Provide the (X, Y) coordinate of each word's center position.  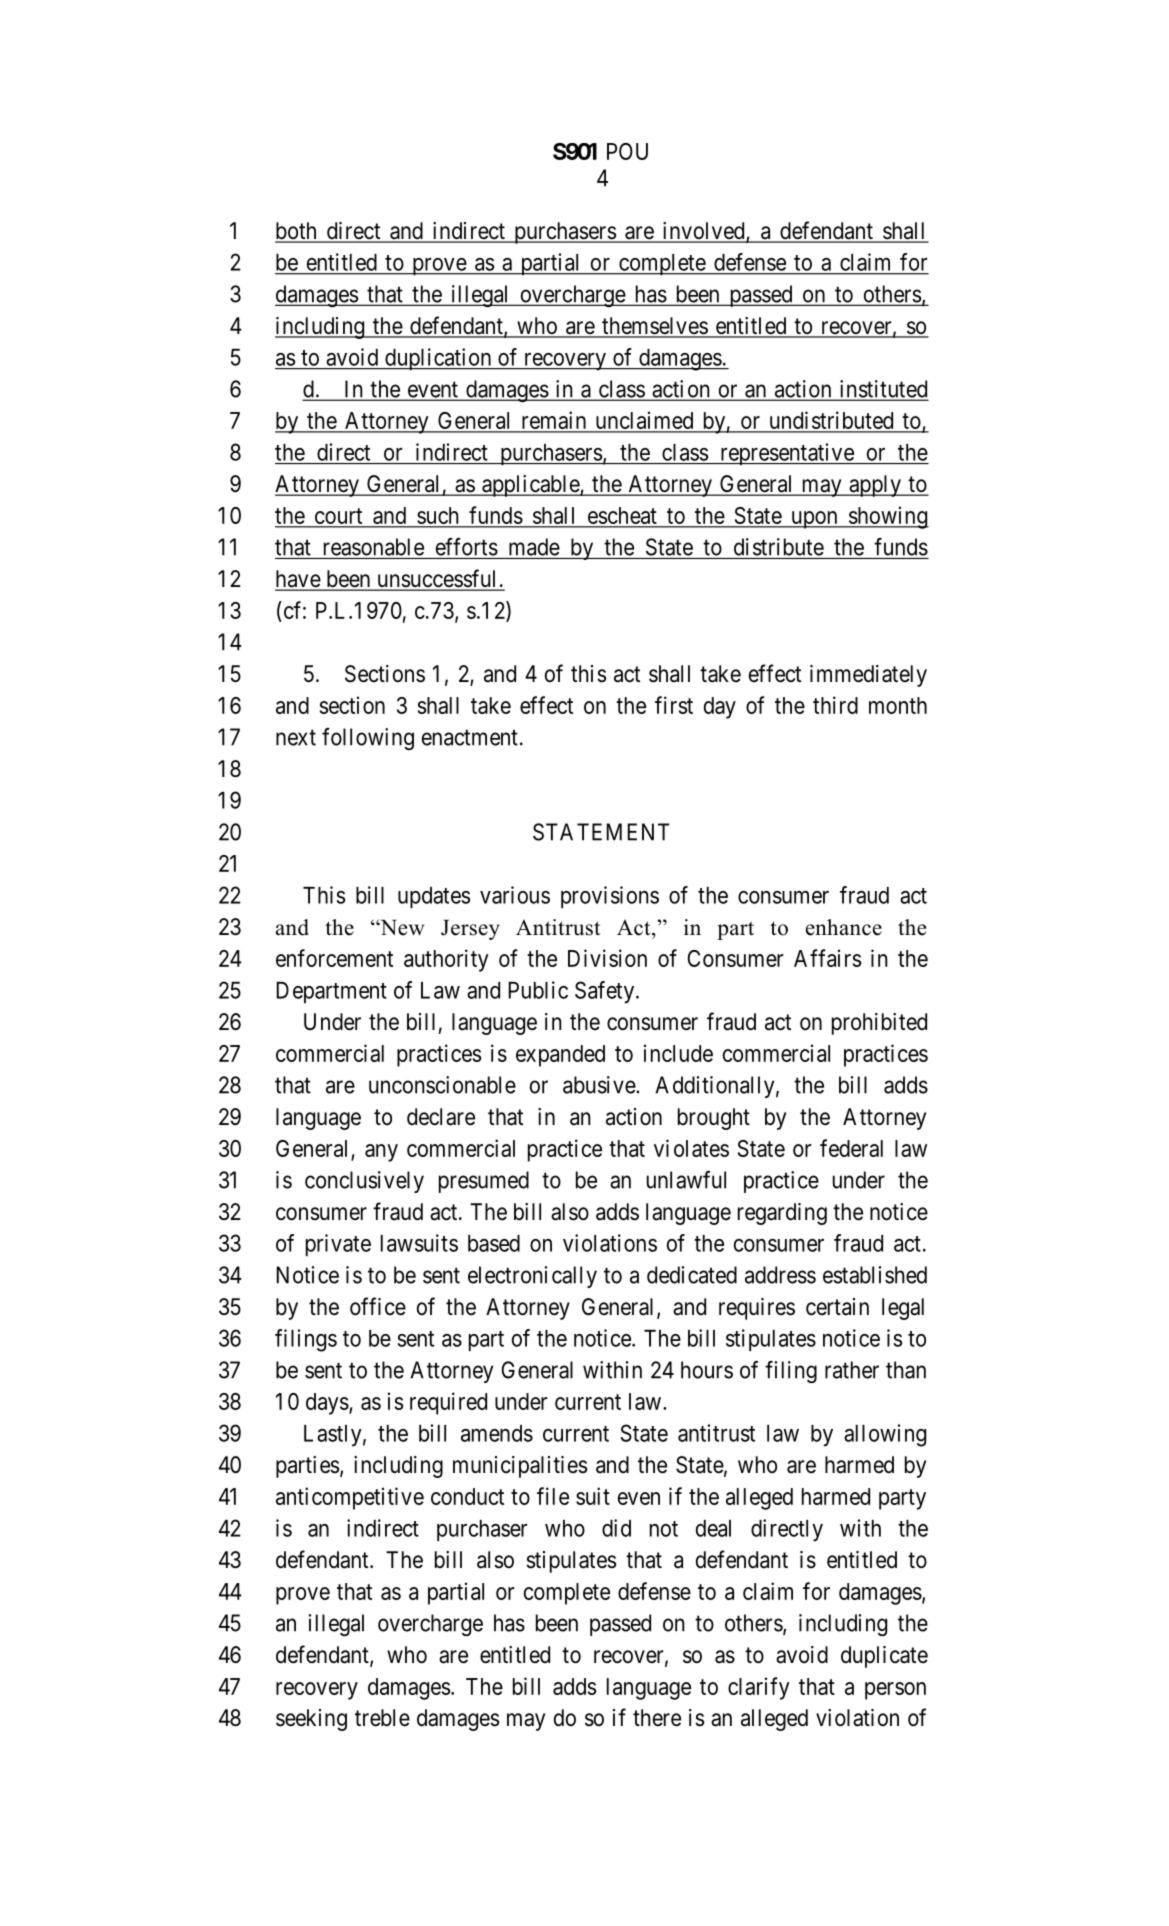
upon (814, 520)
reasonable (374, 547)
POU (627, 151)
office (378, 1306)
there (657, 1718)
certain (837, 1307)
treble (382, 1718)
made (534, 547)
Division (607, 958)
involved (703, 232)
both (297, 232)
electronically (532, 1277)
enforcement (334, 958)
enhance (844, 927)
